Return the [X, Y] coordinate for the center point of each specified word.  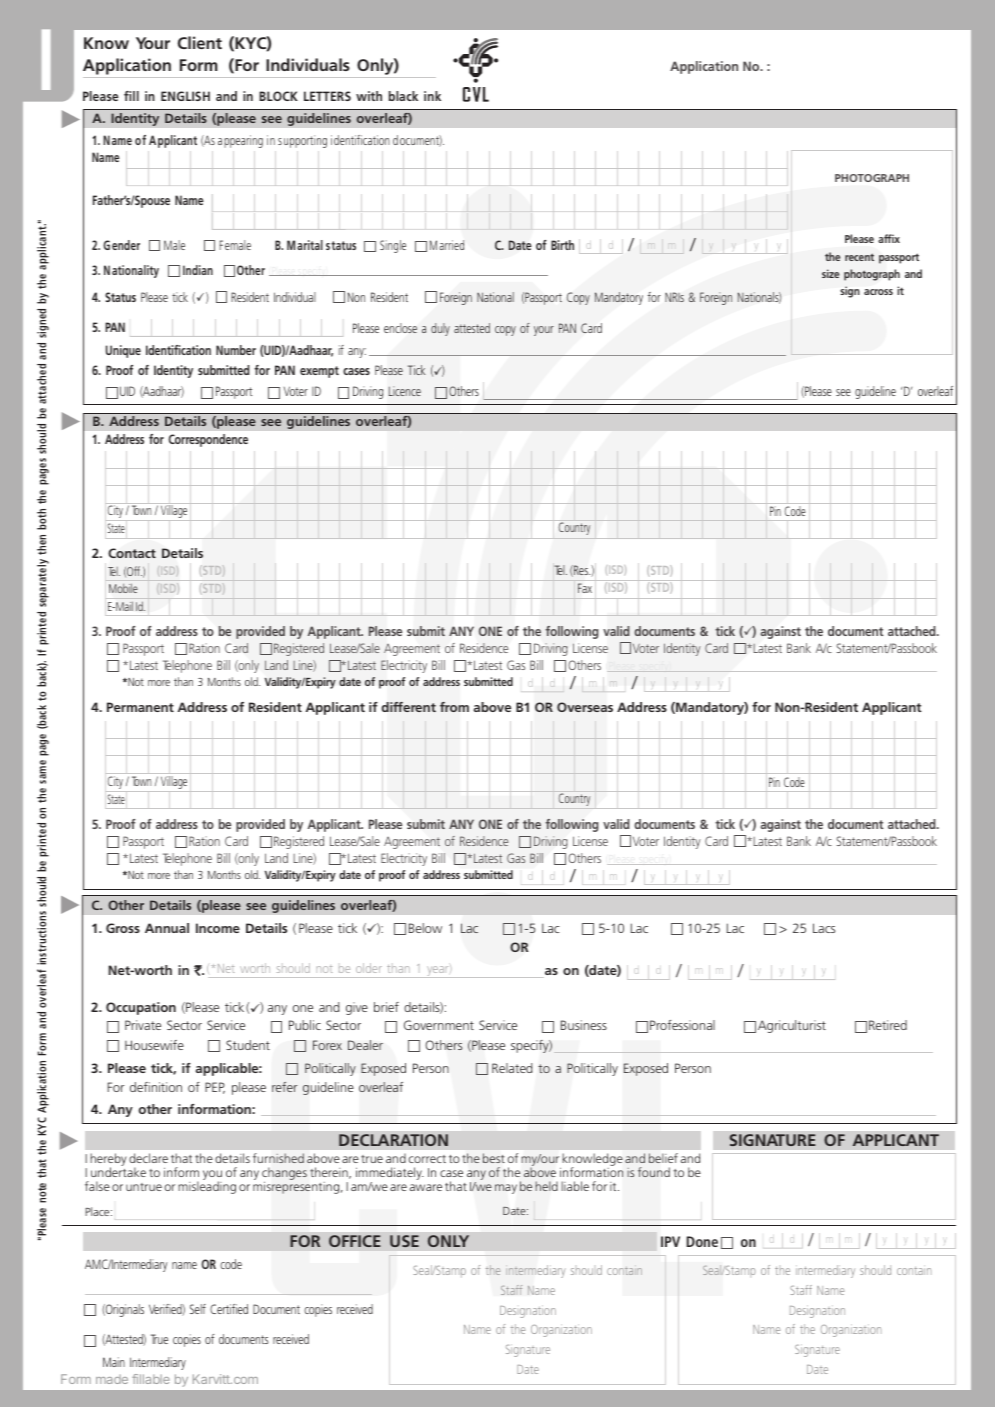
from [454, 707]
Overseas [585, 707]
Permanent [140, 707]
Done [702, 1241]
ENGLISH [185, 96]
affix [889, 238]
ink [432, 96]
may [506, 1189]
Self [198, 1309]
